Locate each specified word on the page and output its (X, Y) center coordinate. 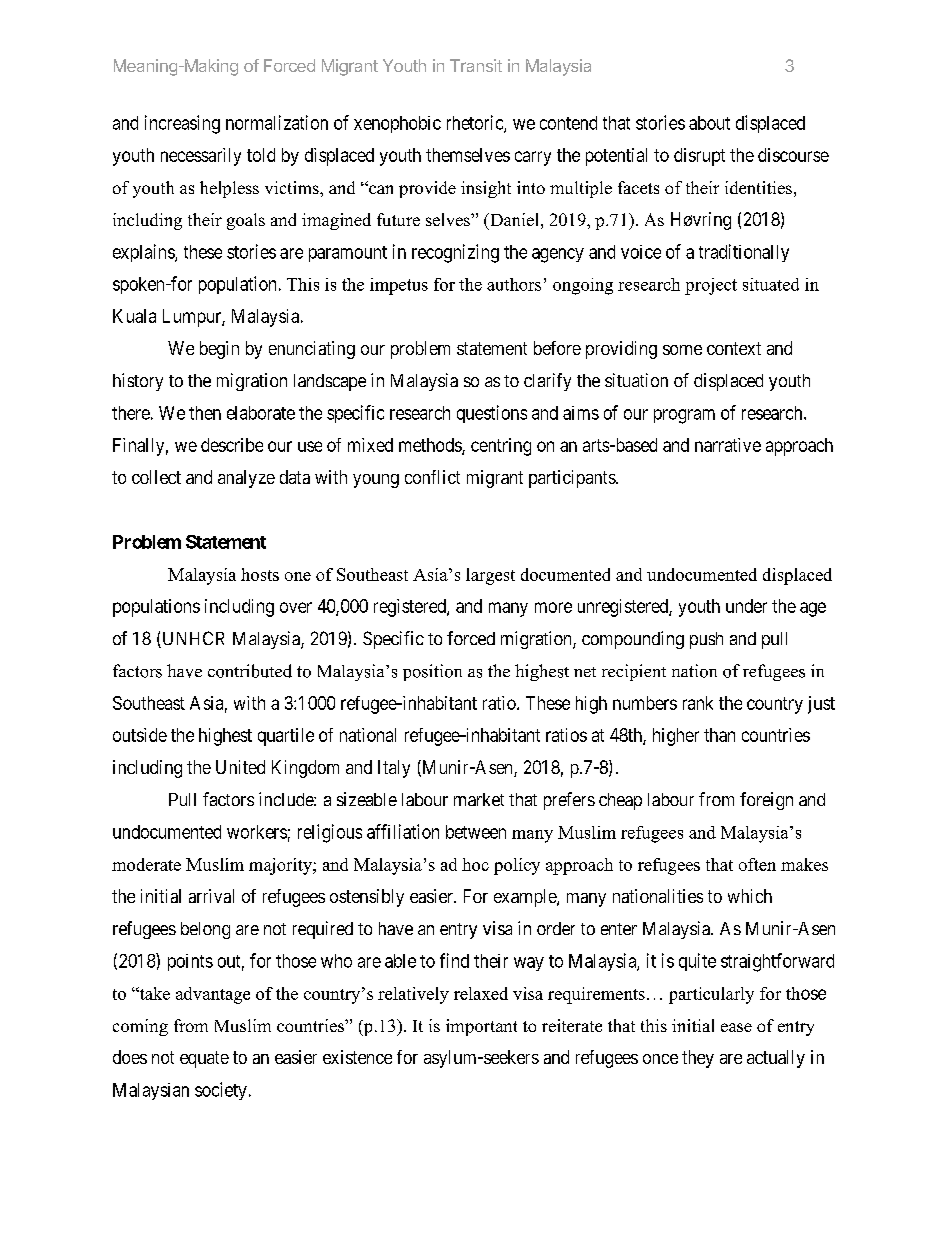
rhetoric (476, 123)
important (481, 1027)
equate (204, 1059)
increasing (182, 124)
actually (776, 1059)
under (746, 606)
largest (490, 576)
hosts (260, 574)
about (709, 123)
